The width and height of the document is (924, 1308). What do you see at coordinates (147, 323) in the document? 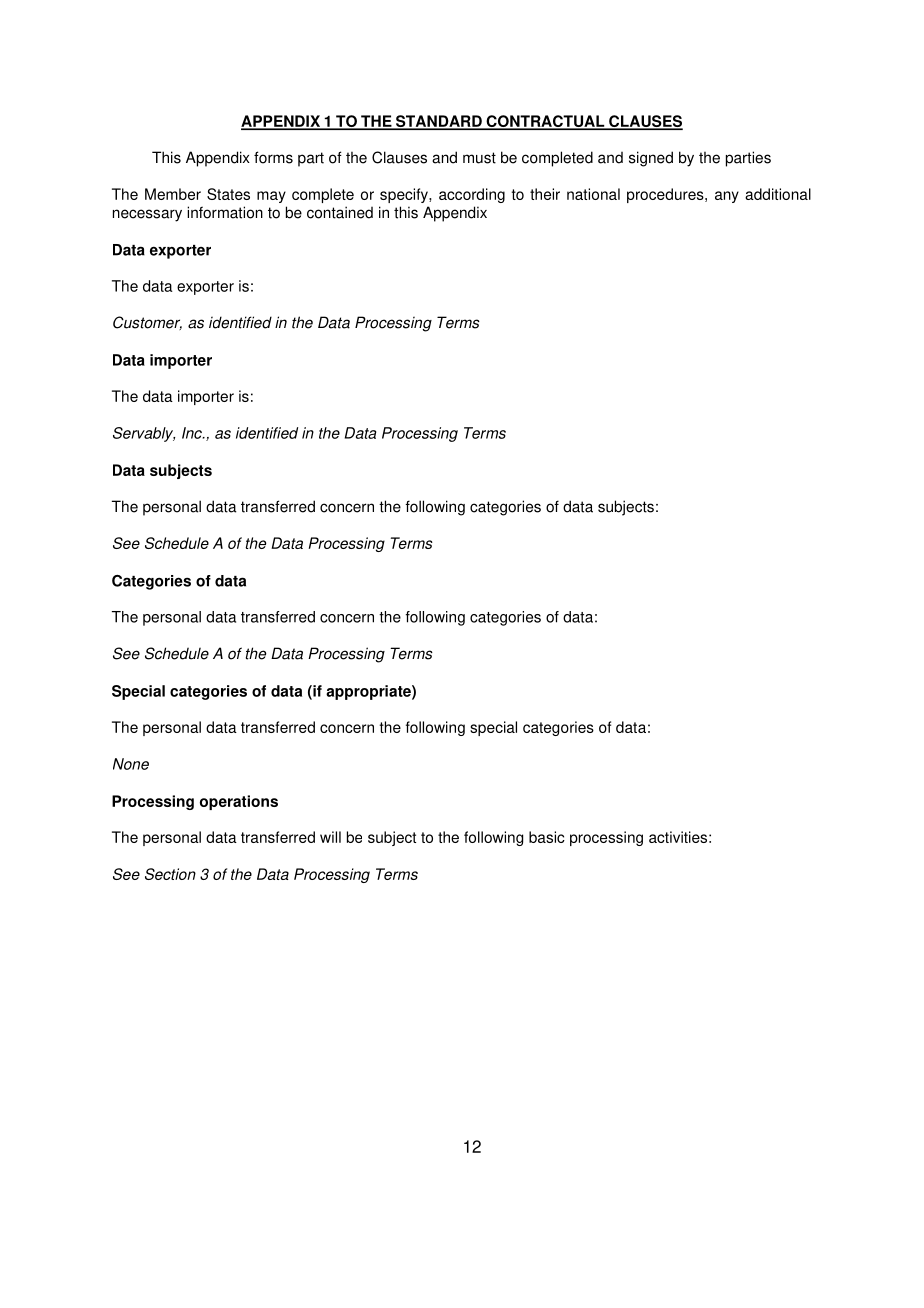
I see `Customer` at bounding box center [147, 323].
